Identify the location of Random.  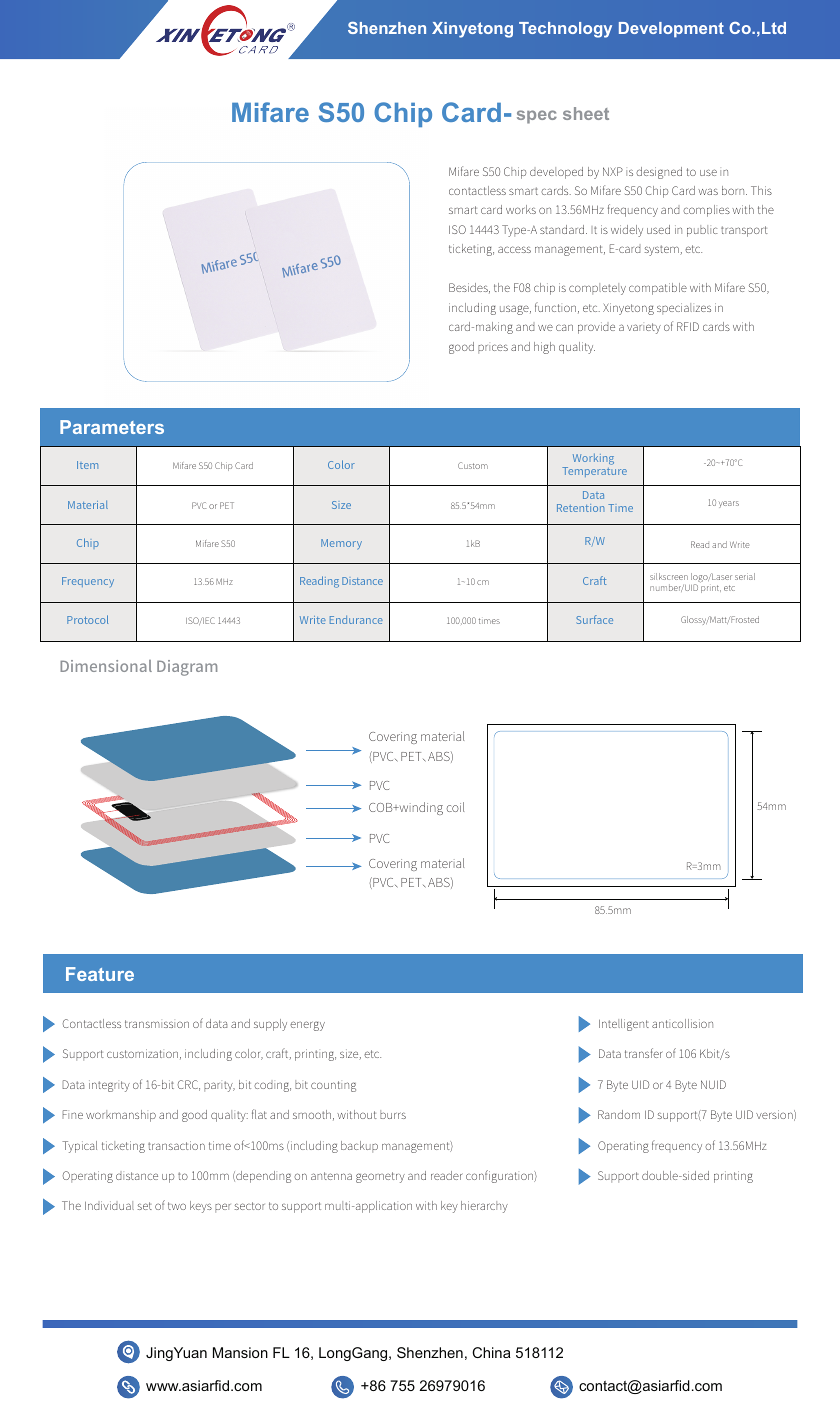
(619, 1114).
